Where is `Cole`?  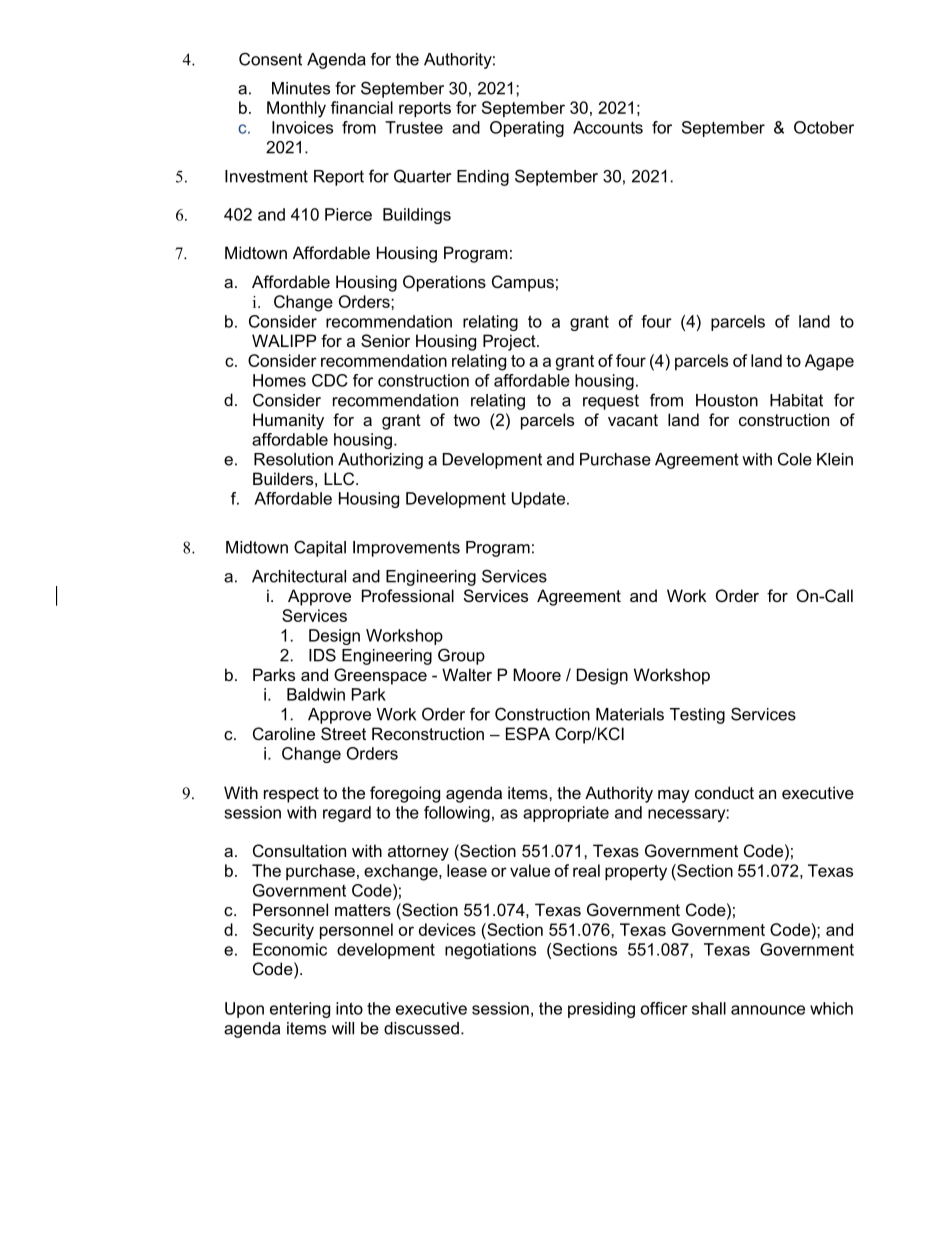 Cole is located at coordinates (795, 459).
